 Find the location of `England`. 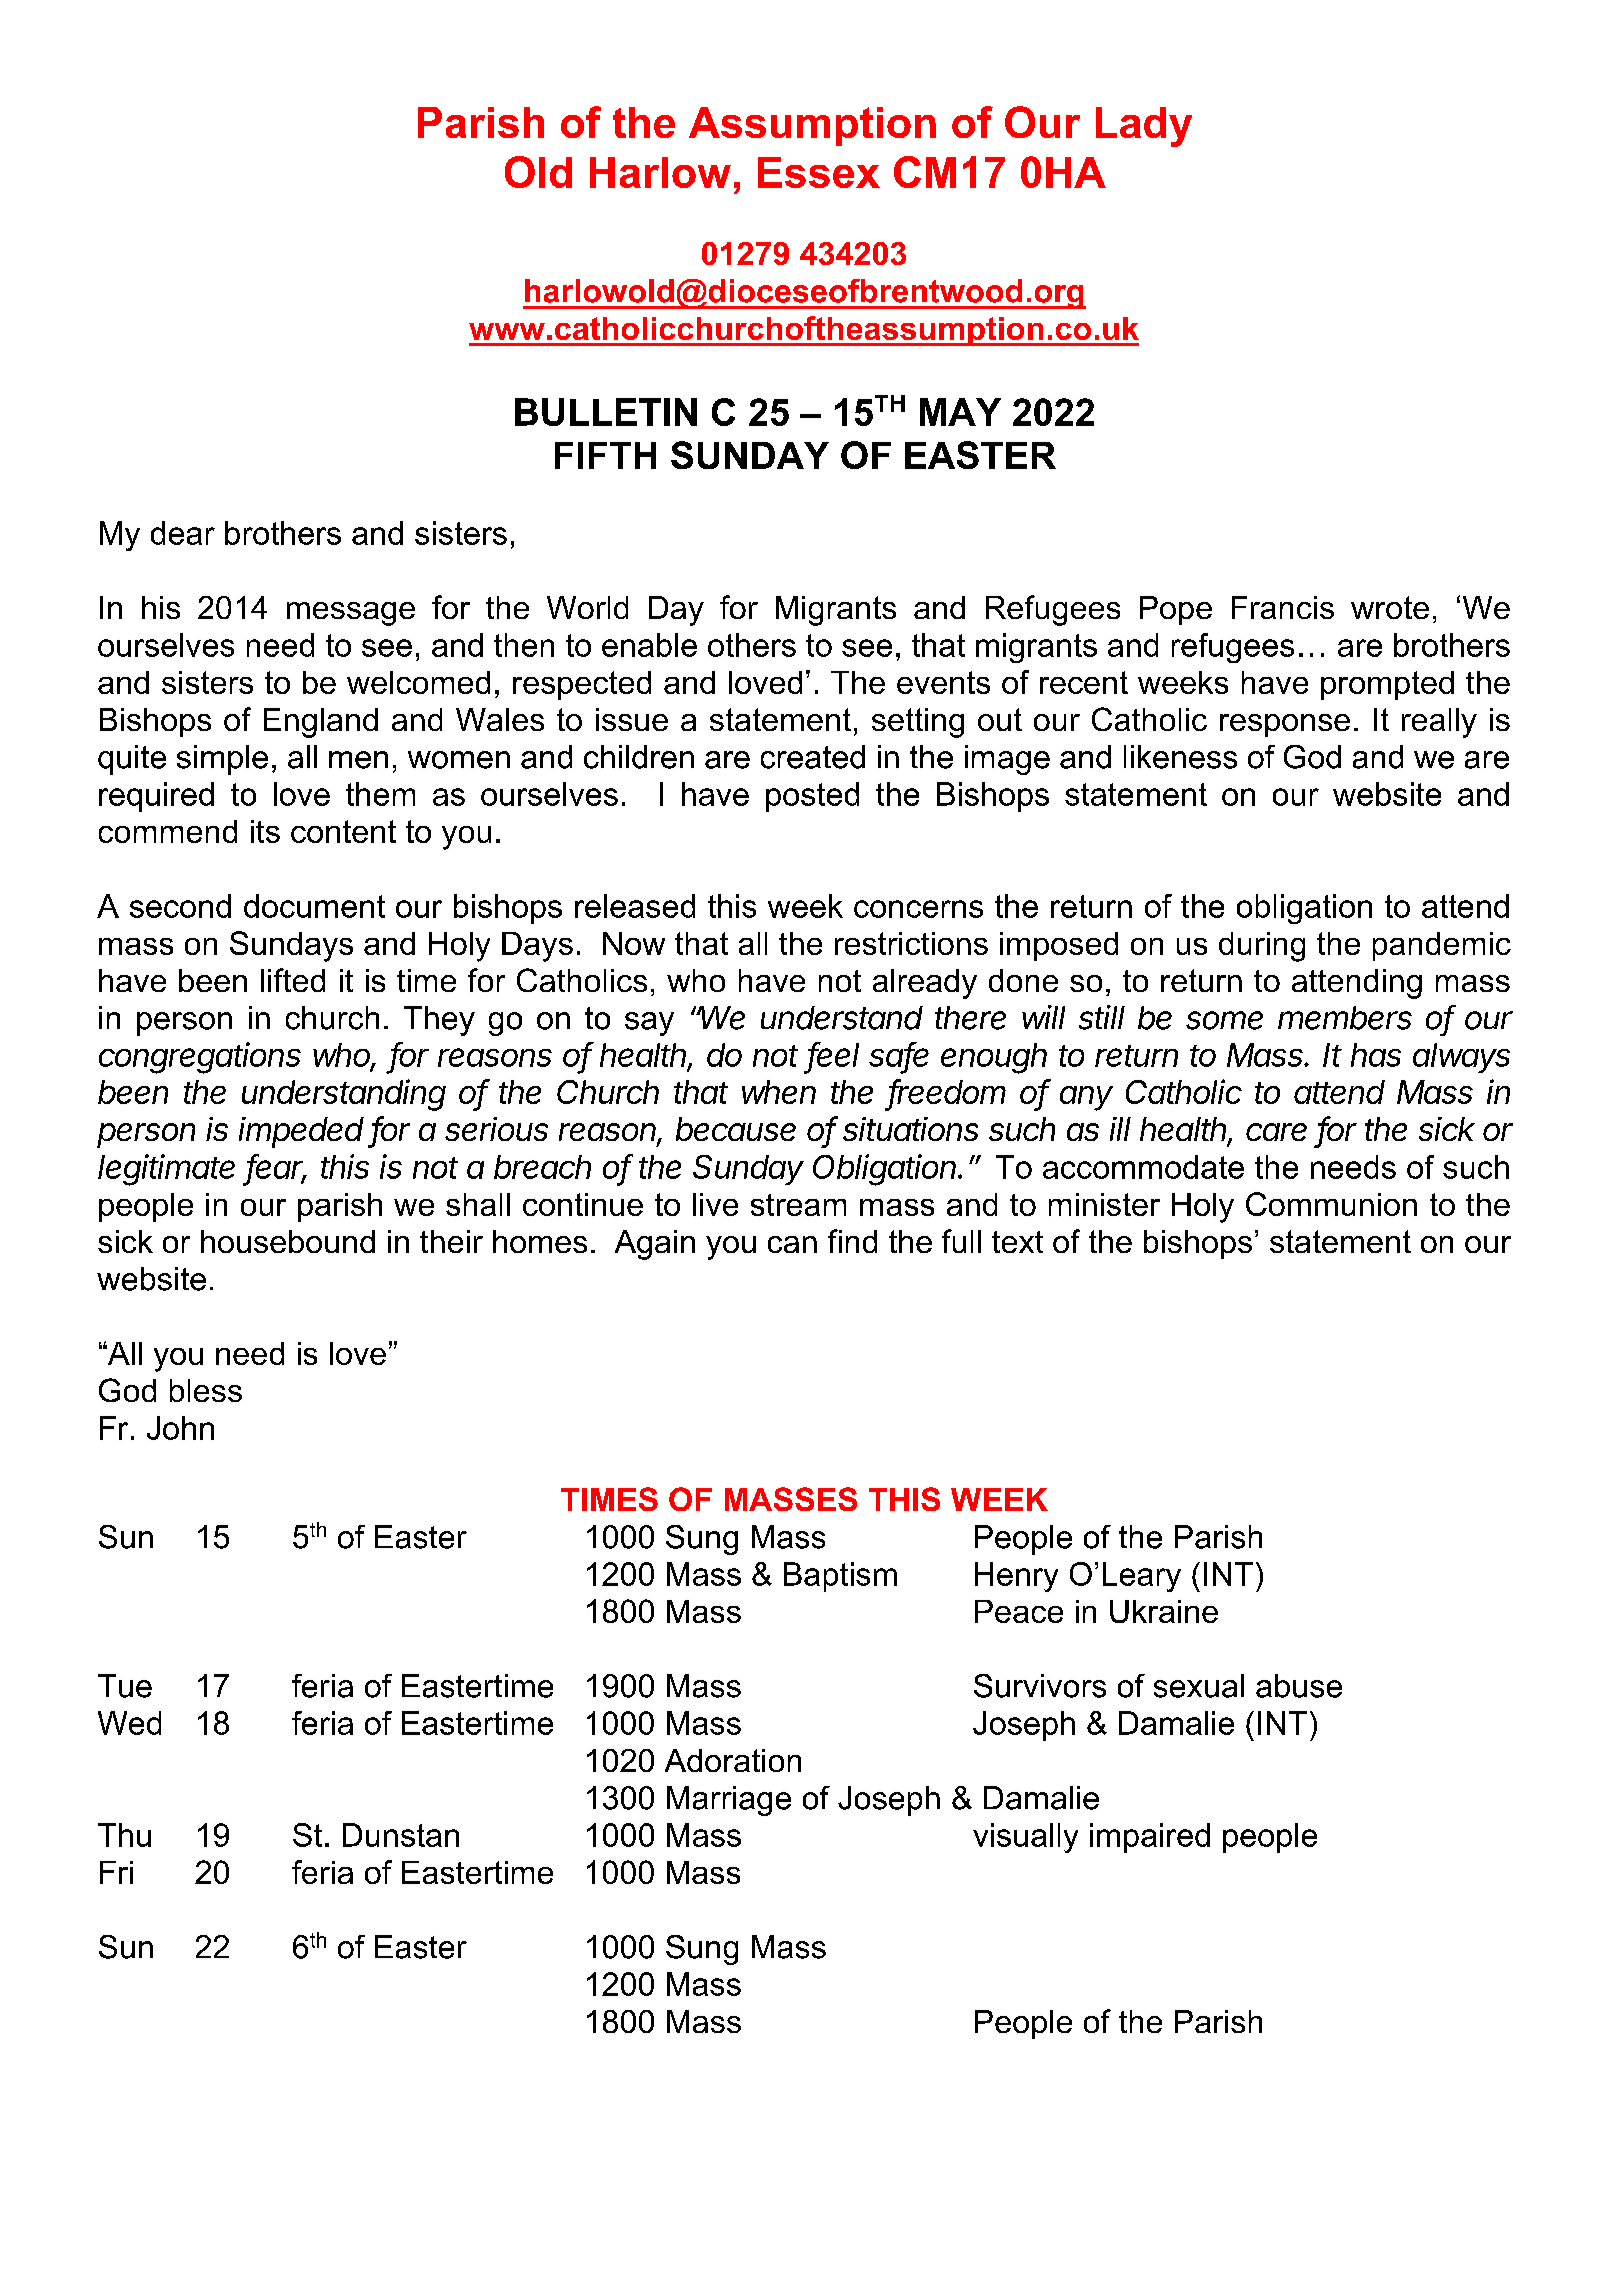

England is located at coordinates (321, 723).
